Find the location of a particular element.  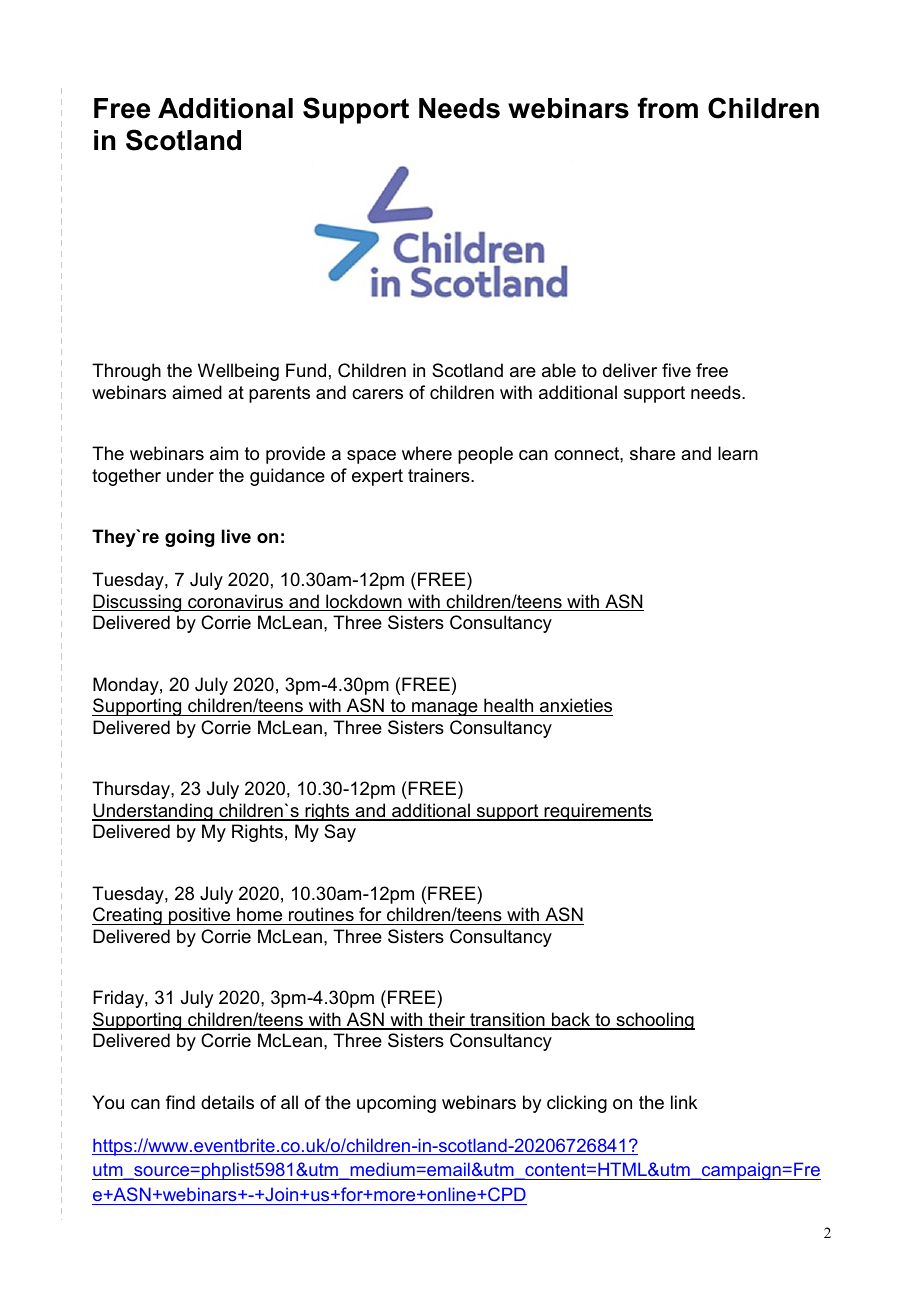

aimed is located at coordinates (197, 392).
